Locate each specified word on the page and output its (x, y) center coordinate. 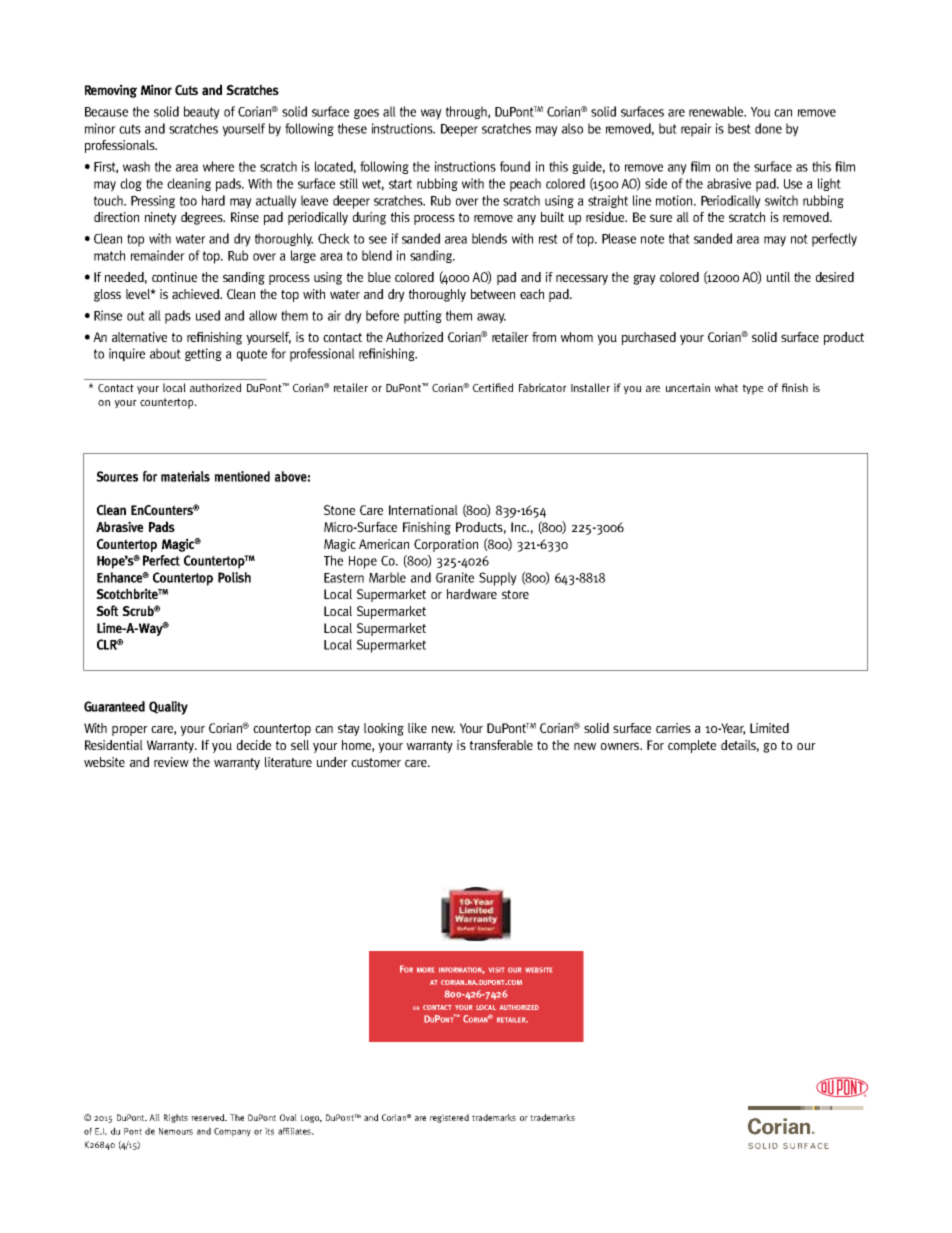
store (515, 594)
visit (496, 970)
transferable (501, 745)
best (739, 128)
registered (449, 1118)
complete (692, 746)
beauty (202, 113)
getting (203, 354)
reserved (209, 1117)
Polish (234, 577)
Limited (769, 728)
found (515, 166)
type (753, 389)
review (171, 762)
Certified (493, 387)
